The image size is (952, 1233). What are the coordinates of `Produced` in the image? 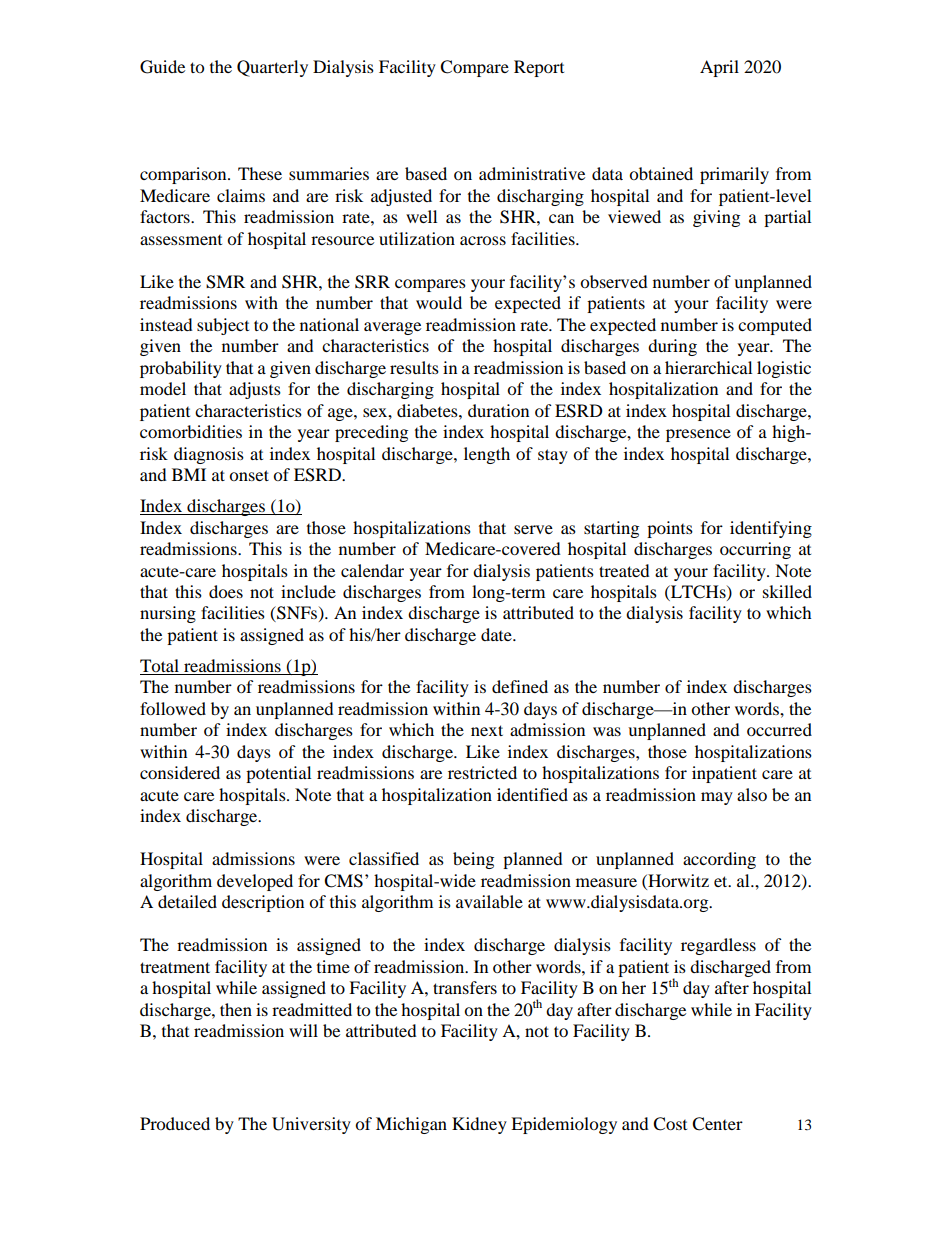 It's located at (175, 1123).
